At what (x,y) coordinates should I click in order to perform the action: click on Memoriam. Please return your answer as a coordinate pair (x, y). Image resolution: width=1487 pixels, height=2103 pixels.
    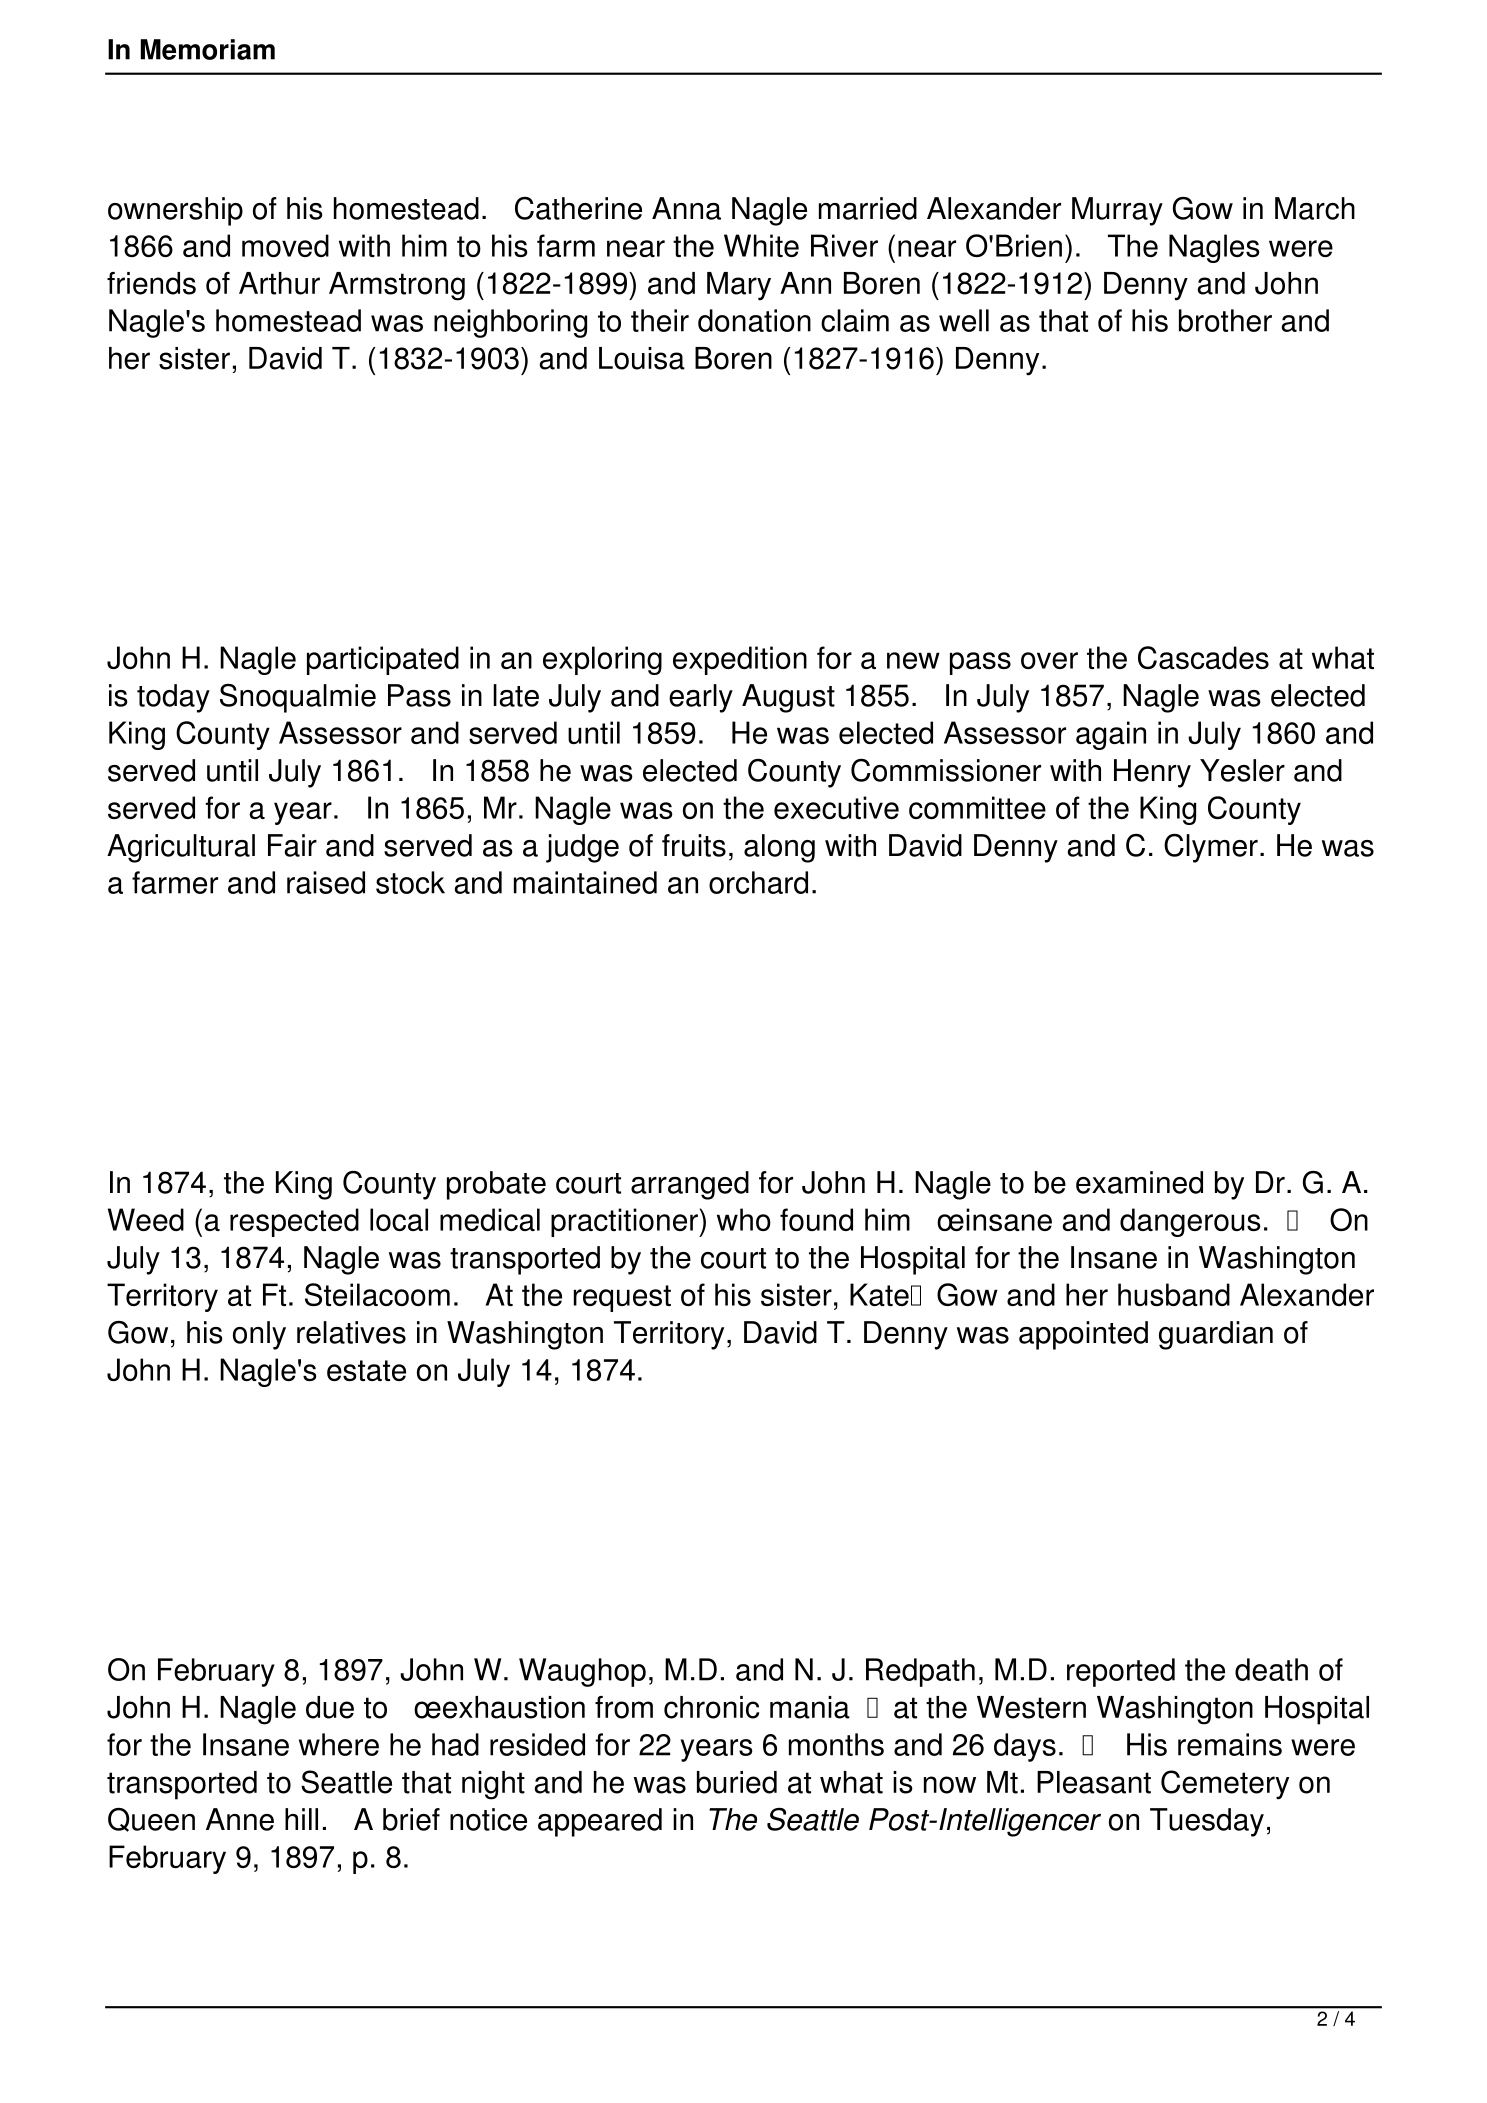
    Looking at the image, I should click on (208, 49).
